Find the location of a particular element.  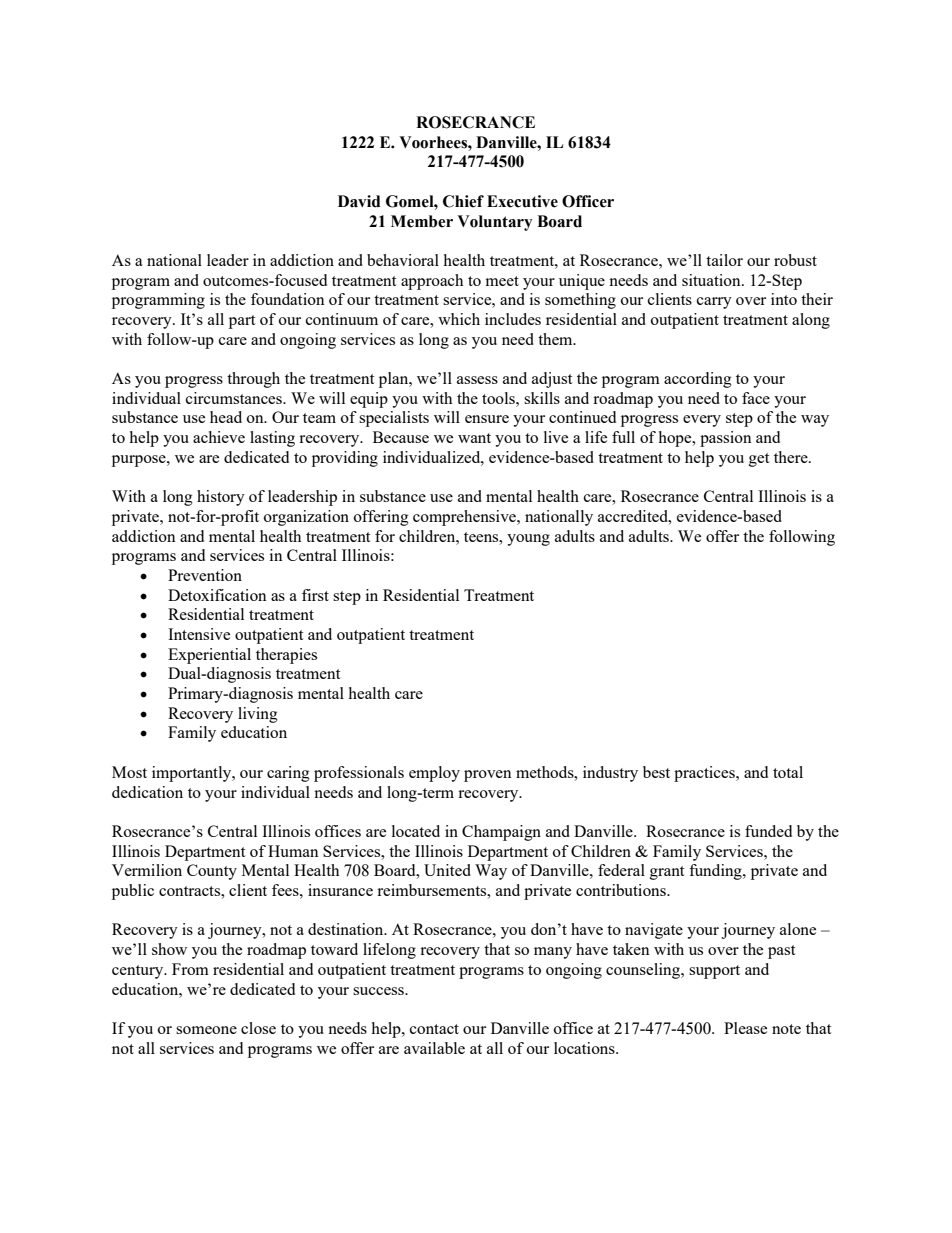

contact is located at coordinates (434, 1029).
